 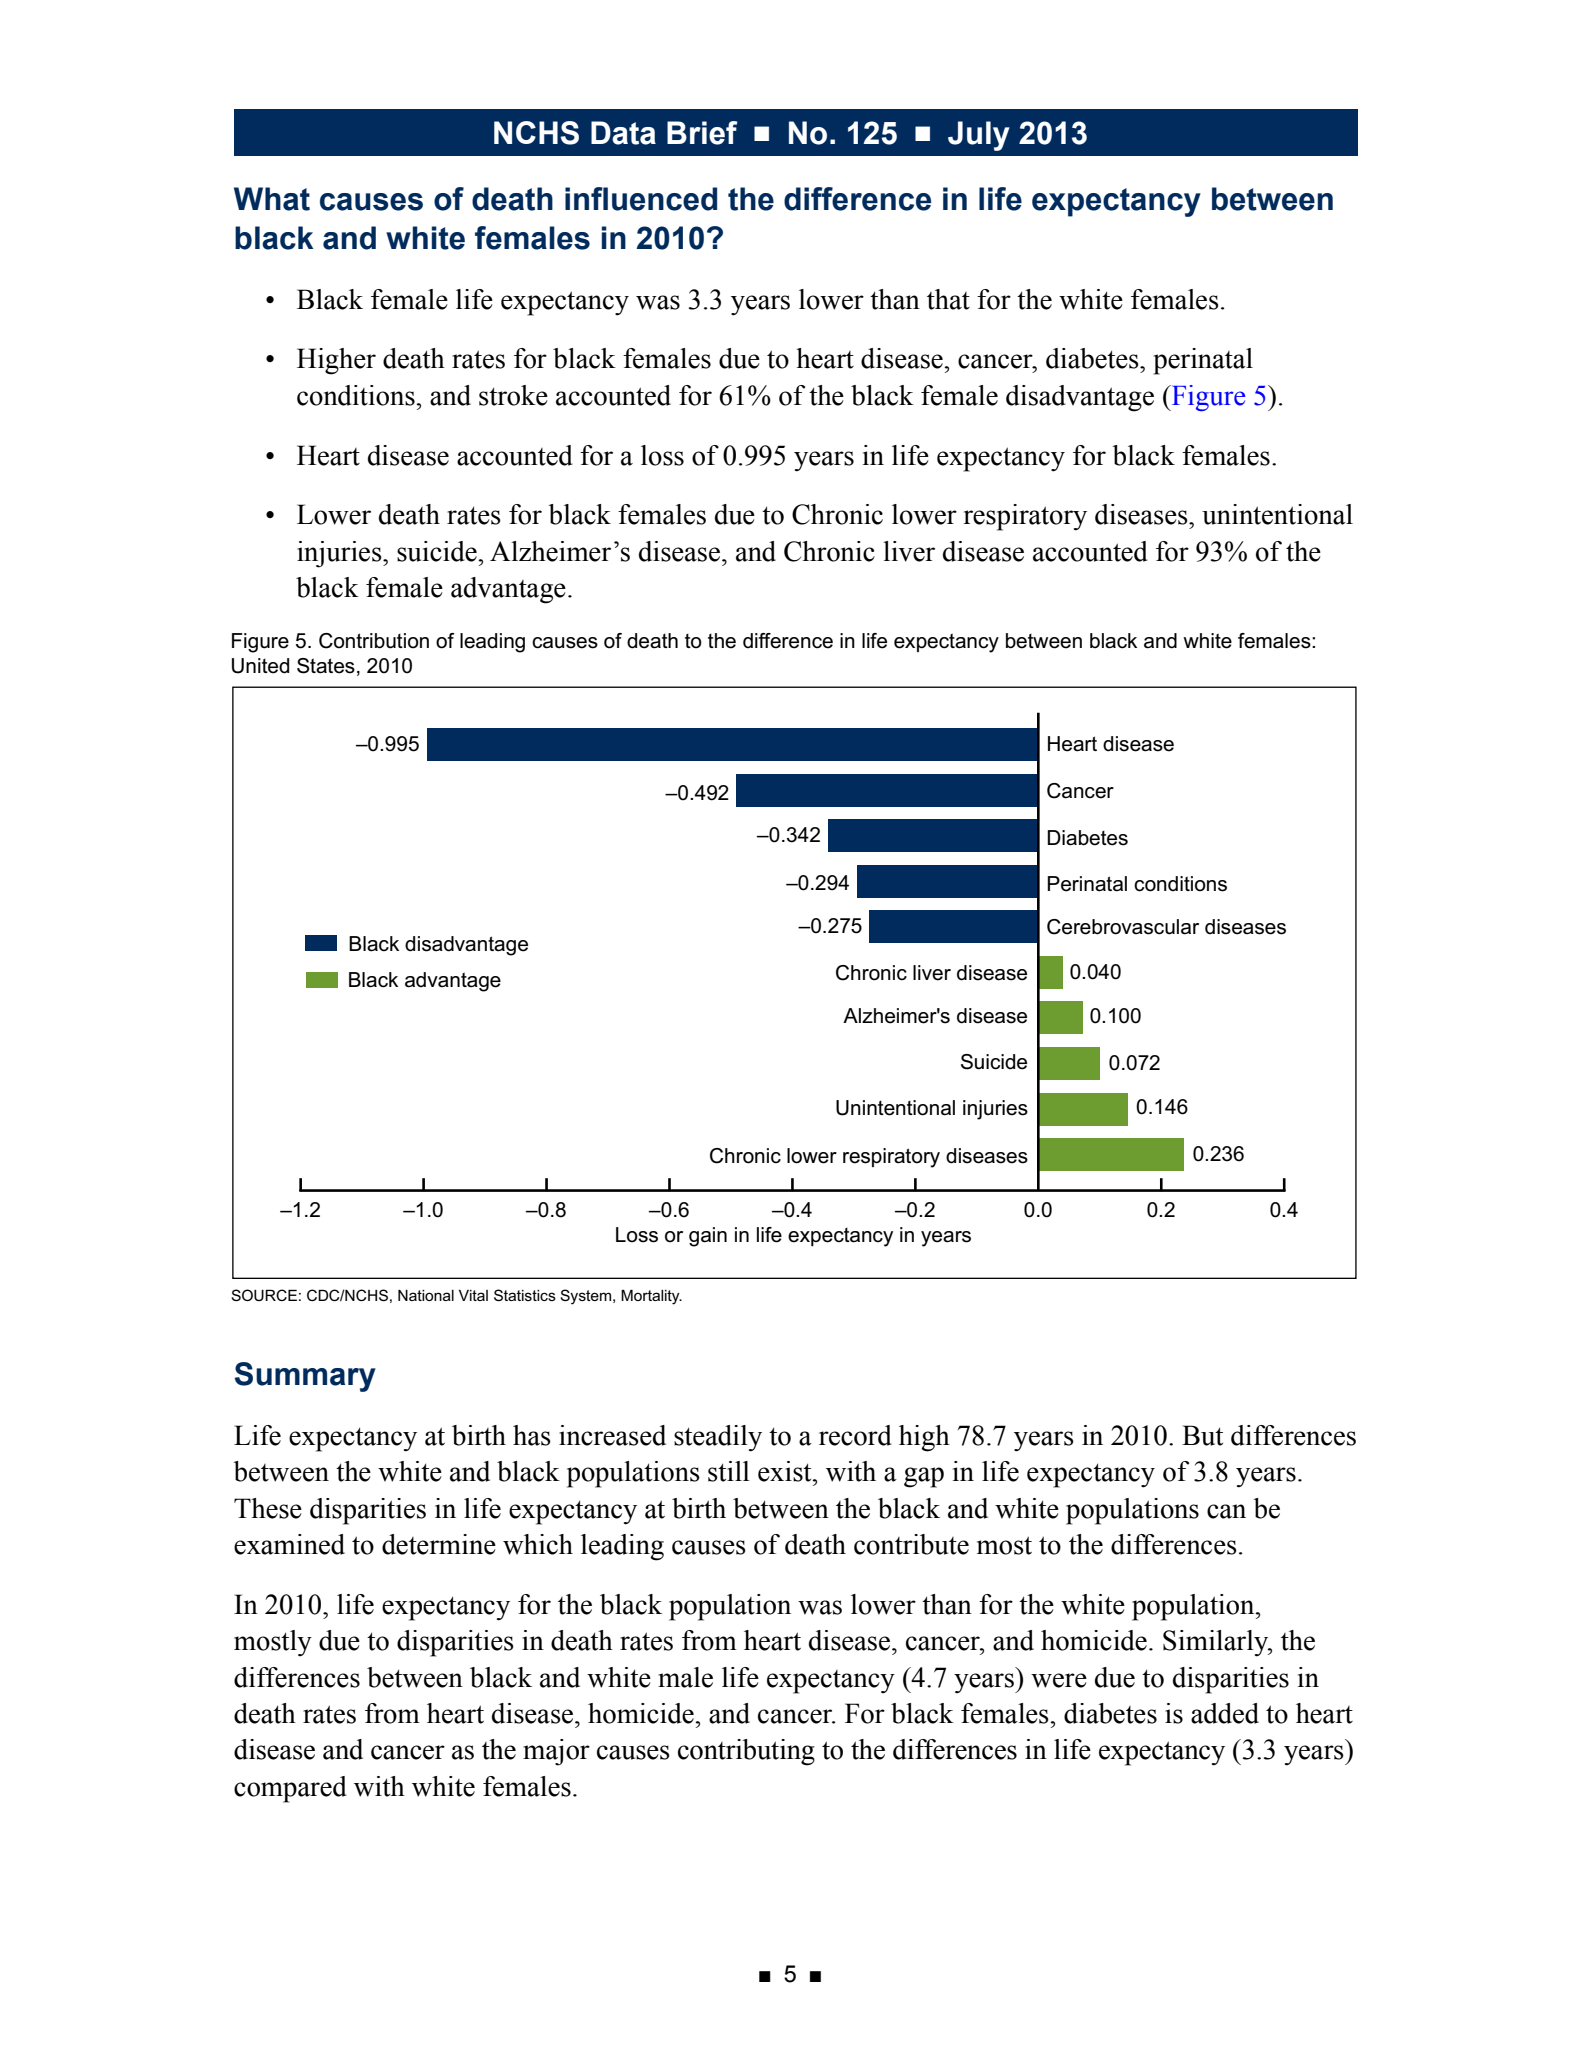 I want to click on July, so click(x=979, y=136).
